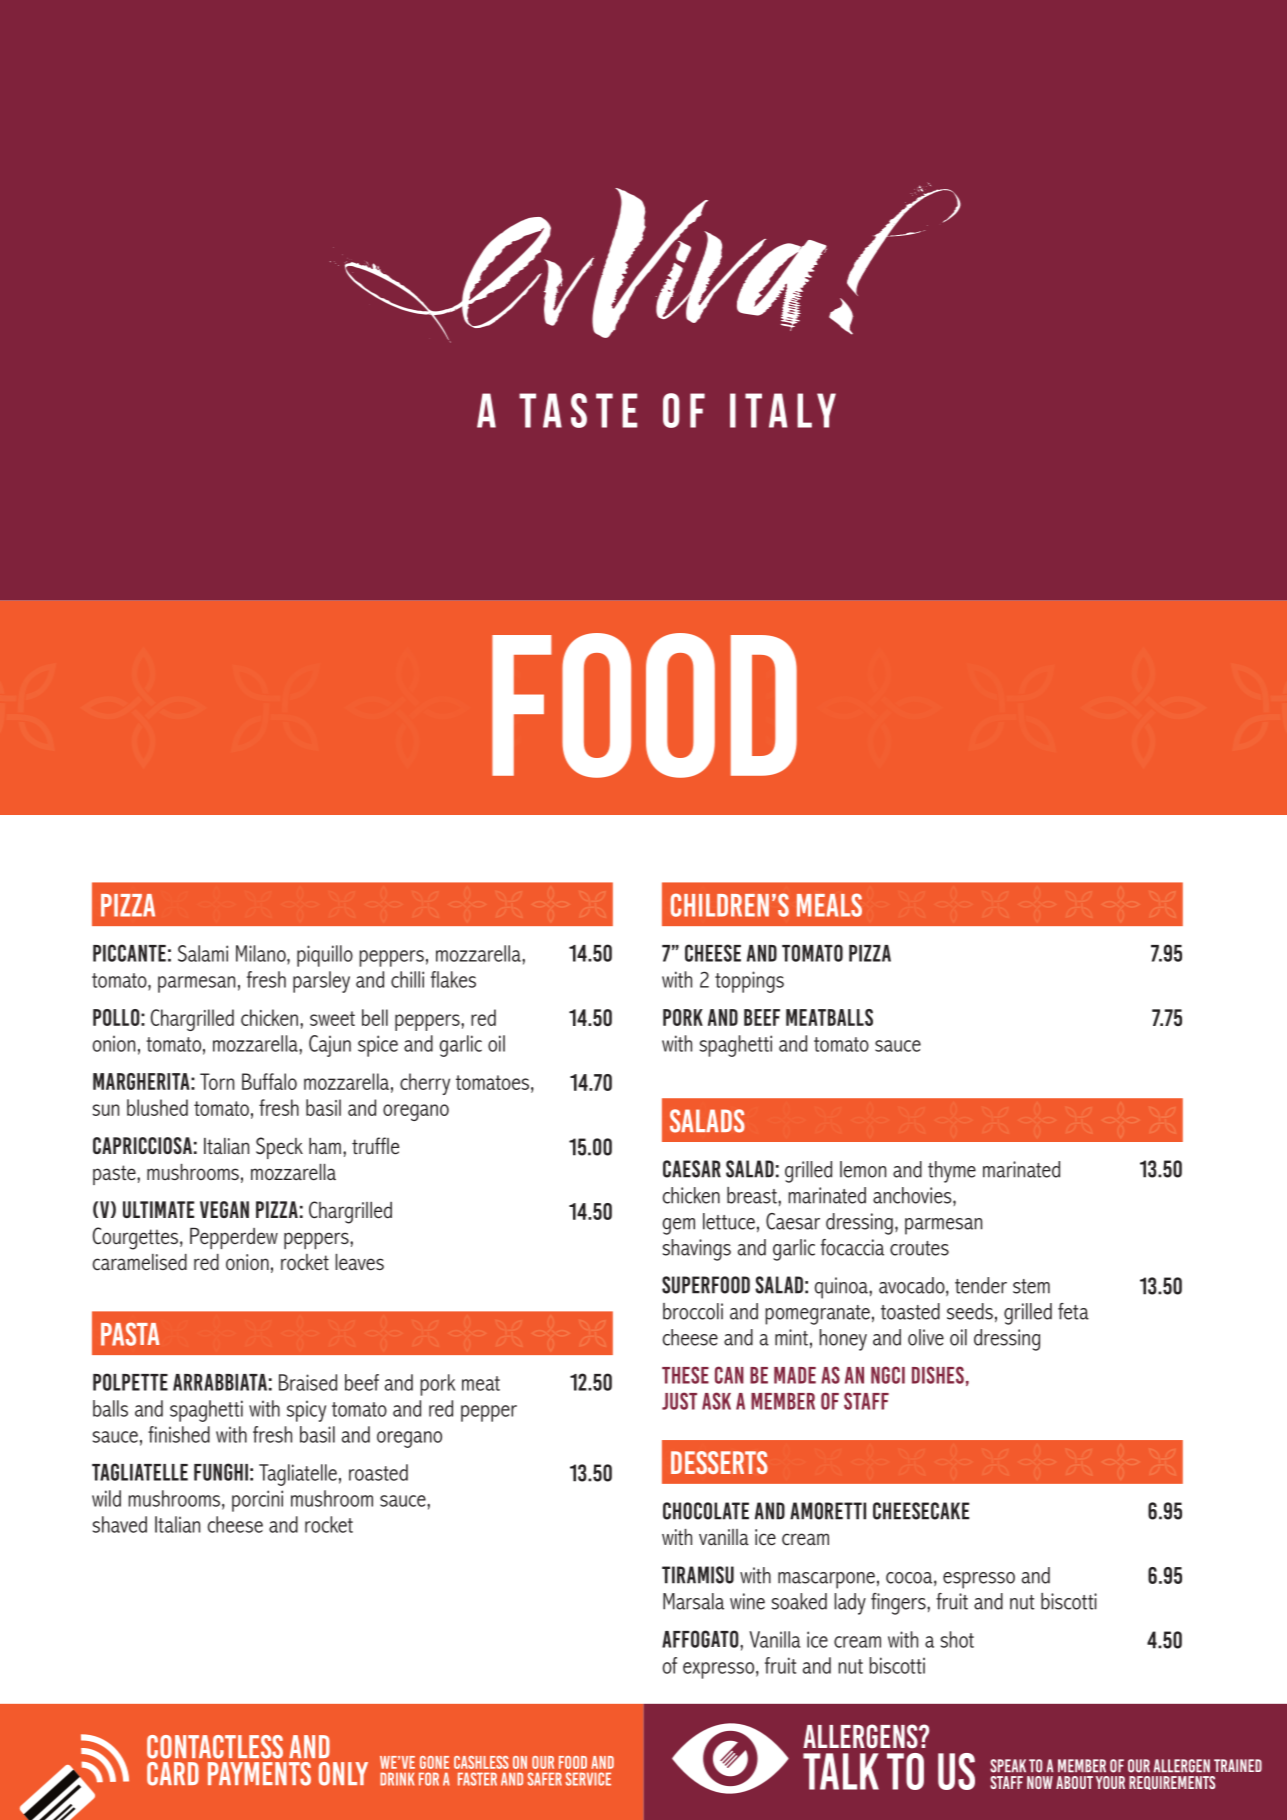 The height and width of the screenshot is (1820, 1287). What do you see at coordinates (829, 905) in the screenshot?
I see `MEALS` at bounding box center [829, 905].
